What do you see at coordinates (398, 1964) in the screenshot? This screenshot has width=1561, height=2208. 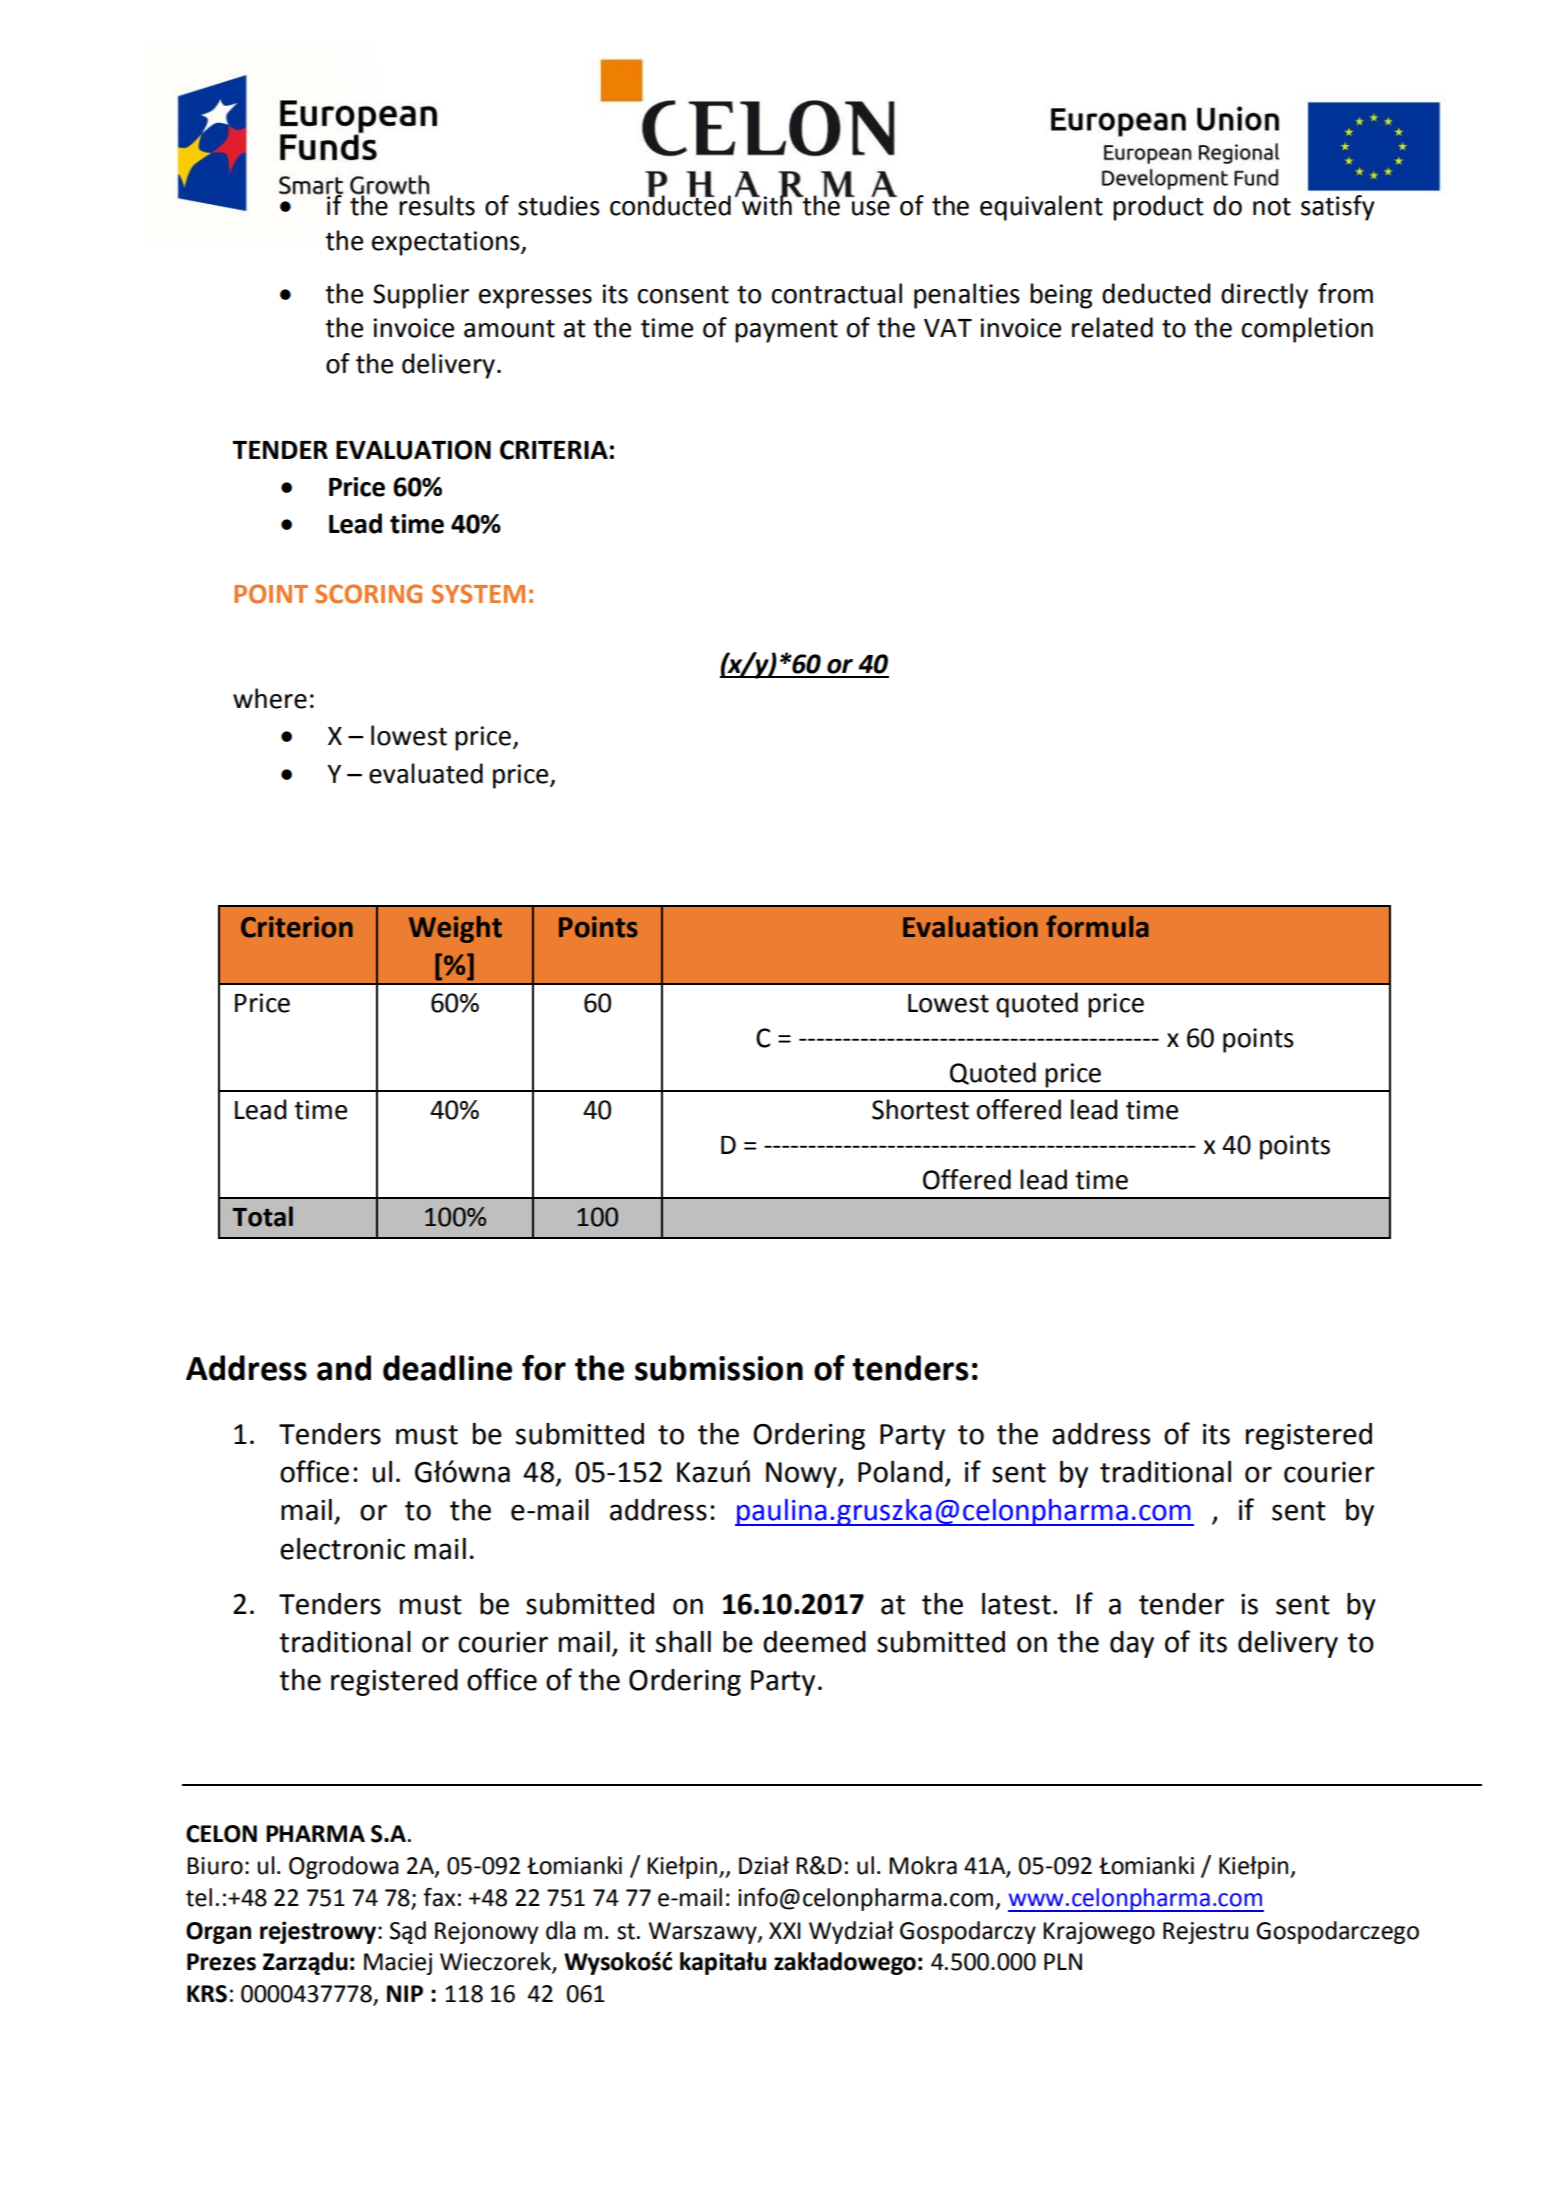 I see `Maciej` at bounding box center [398, 1964].
